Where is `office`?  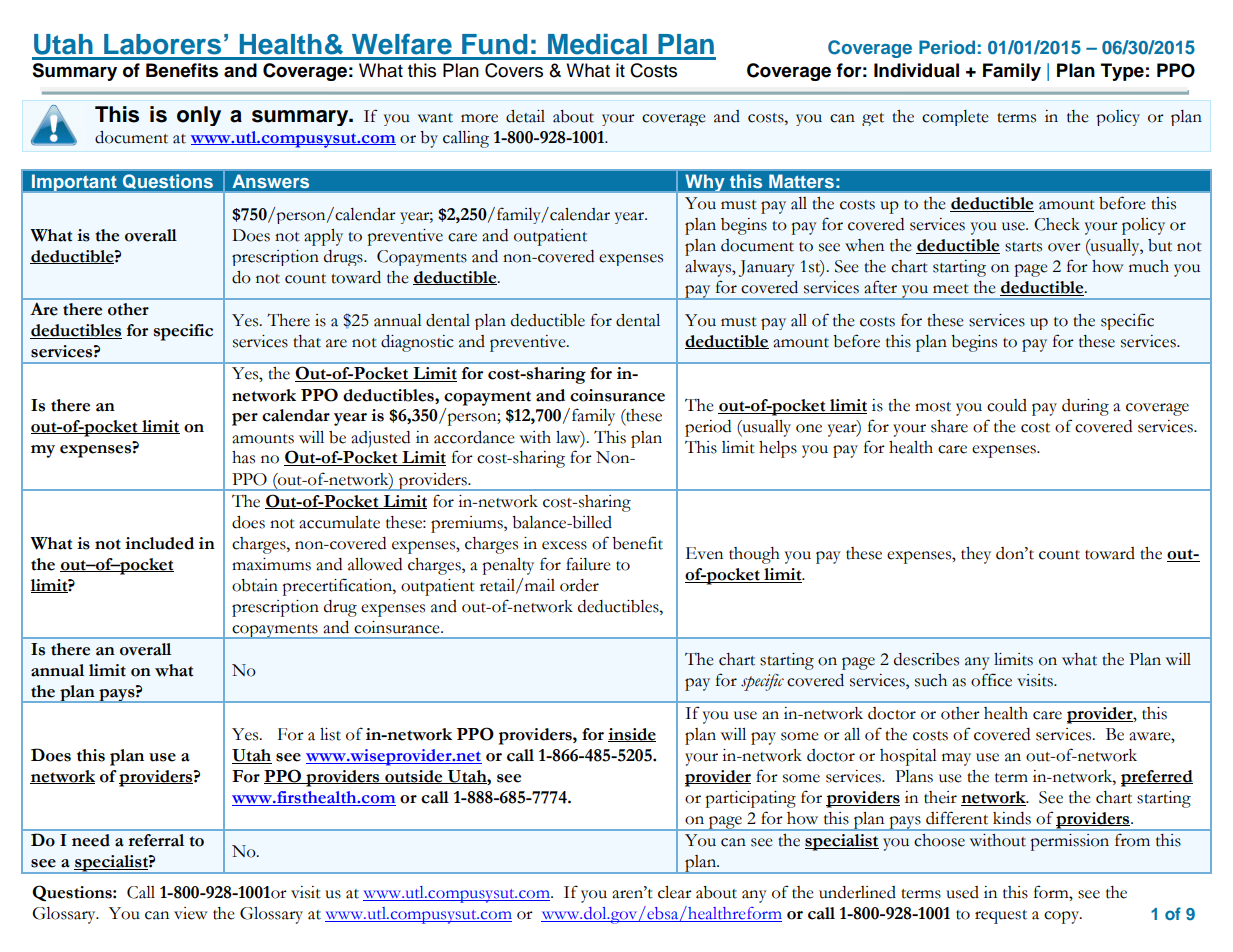 office is located at coordinates (991, 680).
